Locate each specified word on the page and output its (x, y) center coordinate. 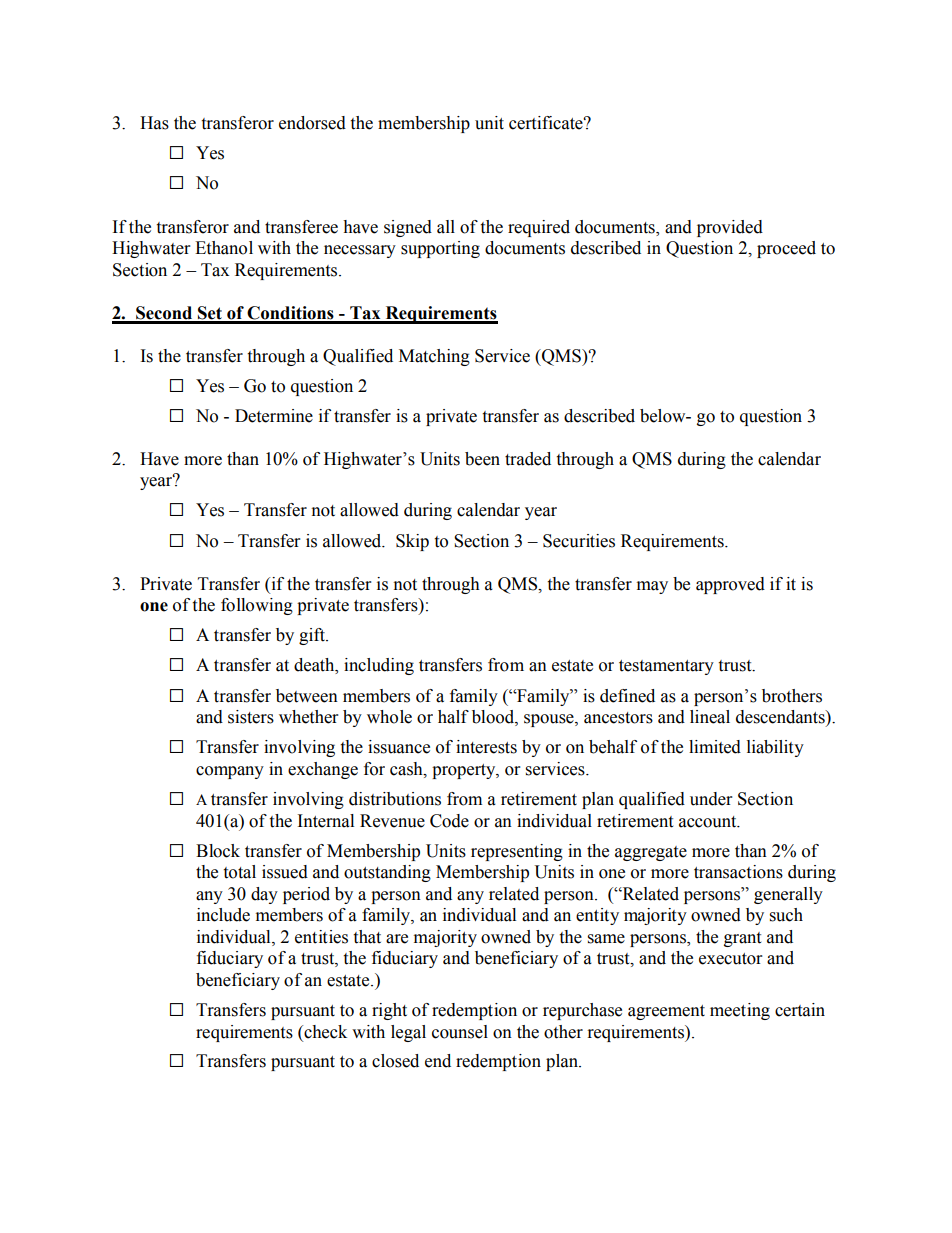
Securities (579, 541)
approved (730, 585)
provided (730, 228)
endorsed (312, 123)
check (324, 1032)
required (539, 228)
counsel (460, 1032)
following (257, 606)
